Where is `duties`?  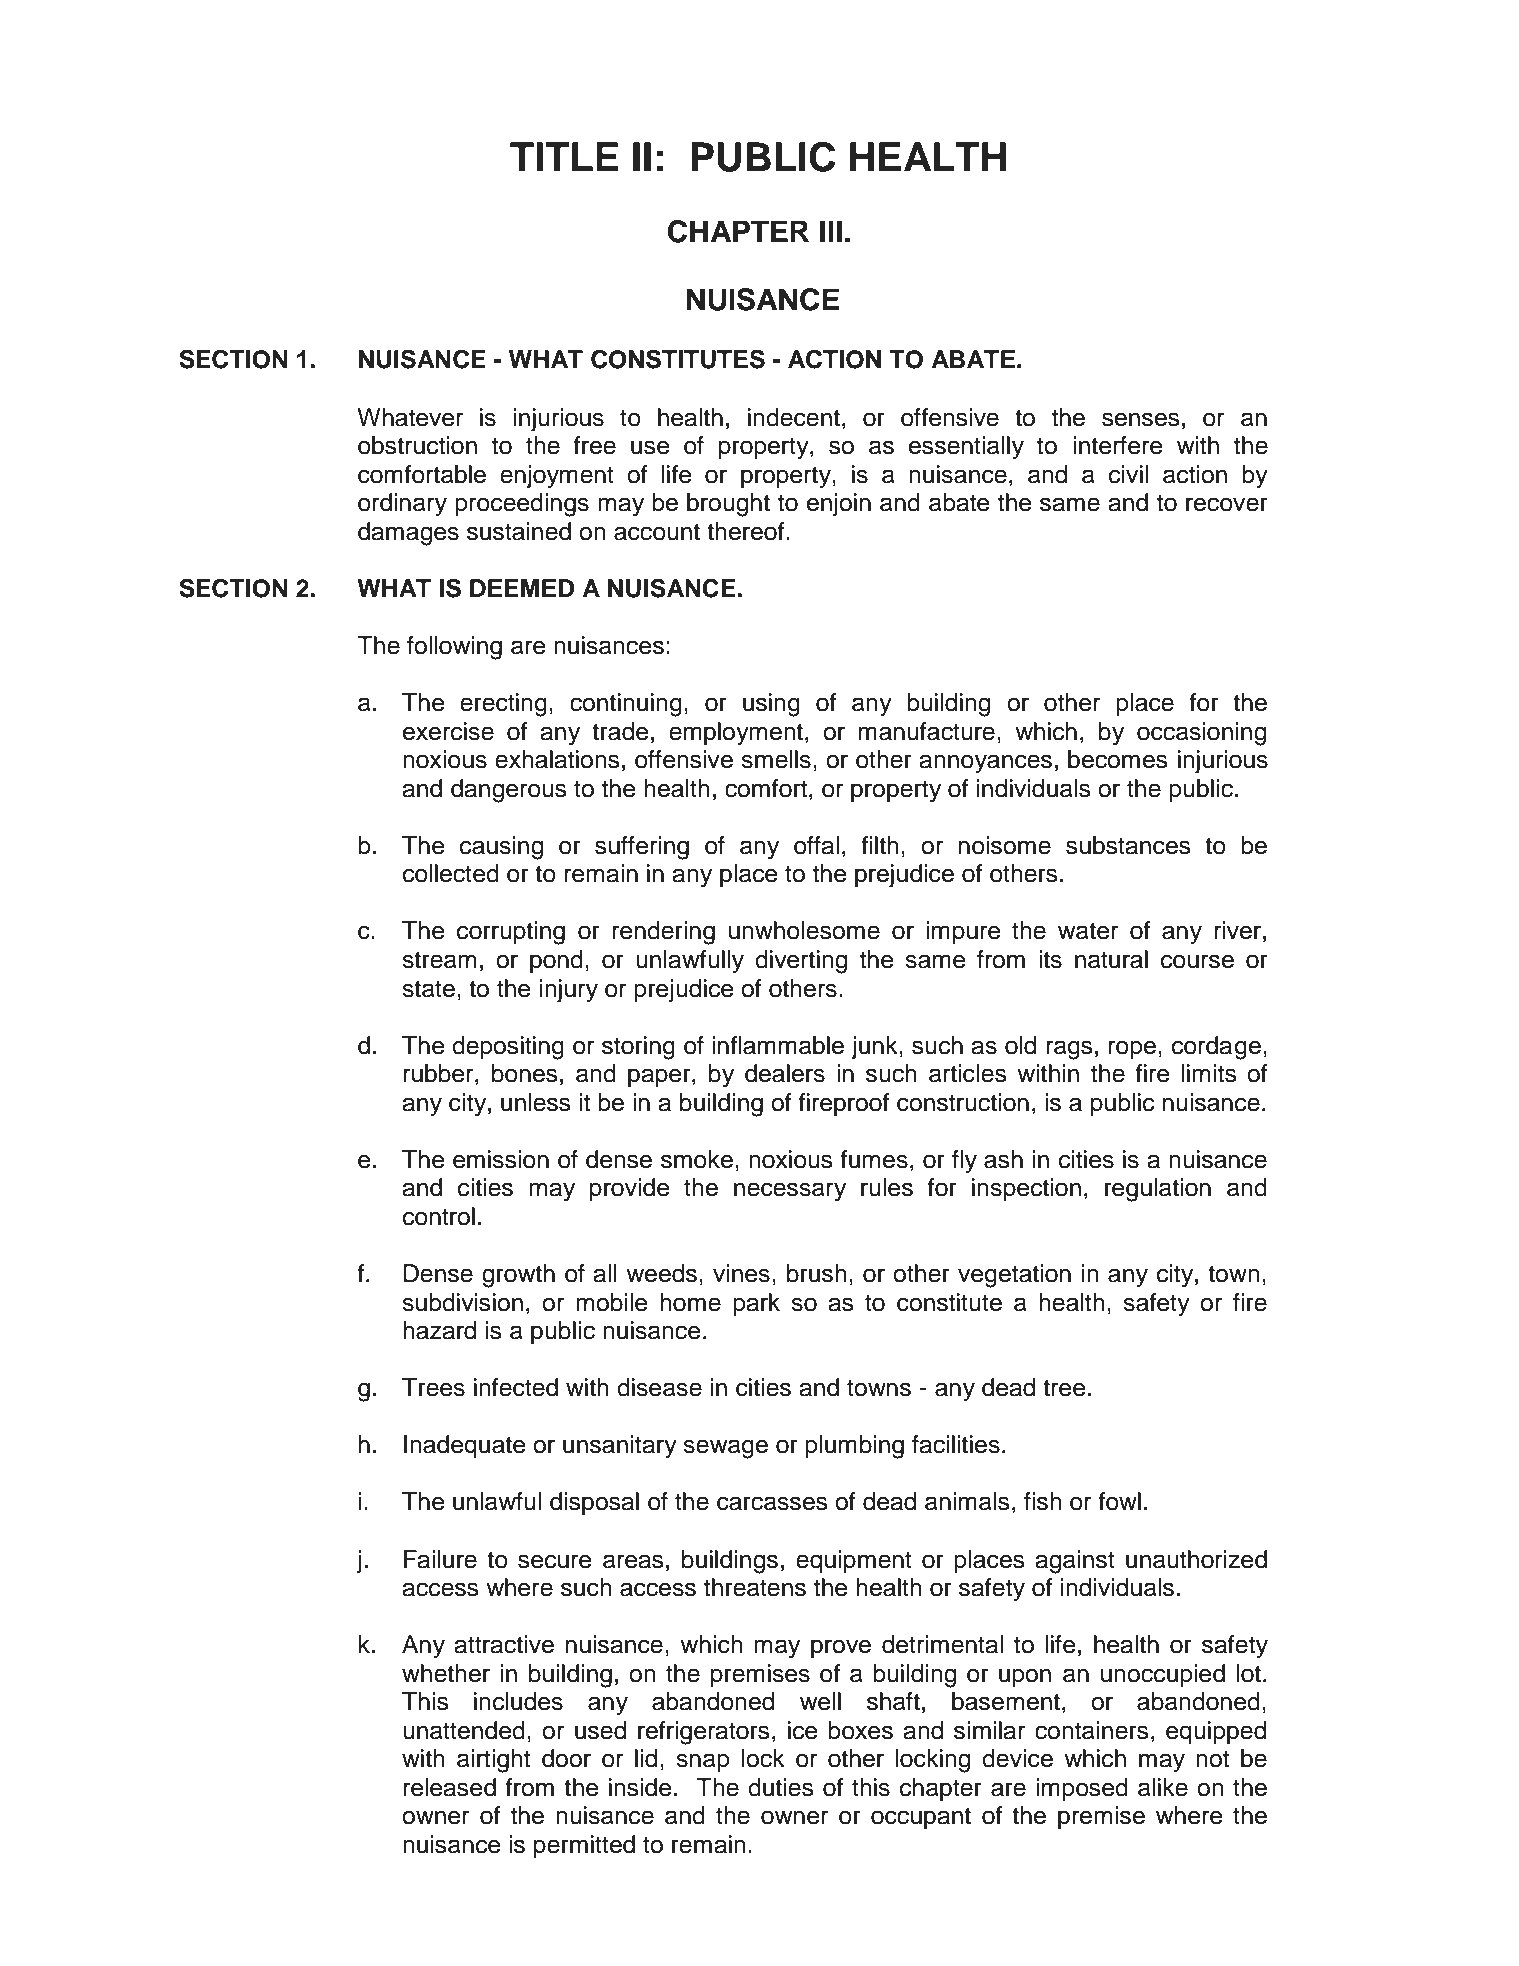 duties is located at coordinates (781, 1787).
